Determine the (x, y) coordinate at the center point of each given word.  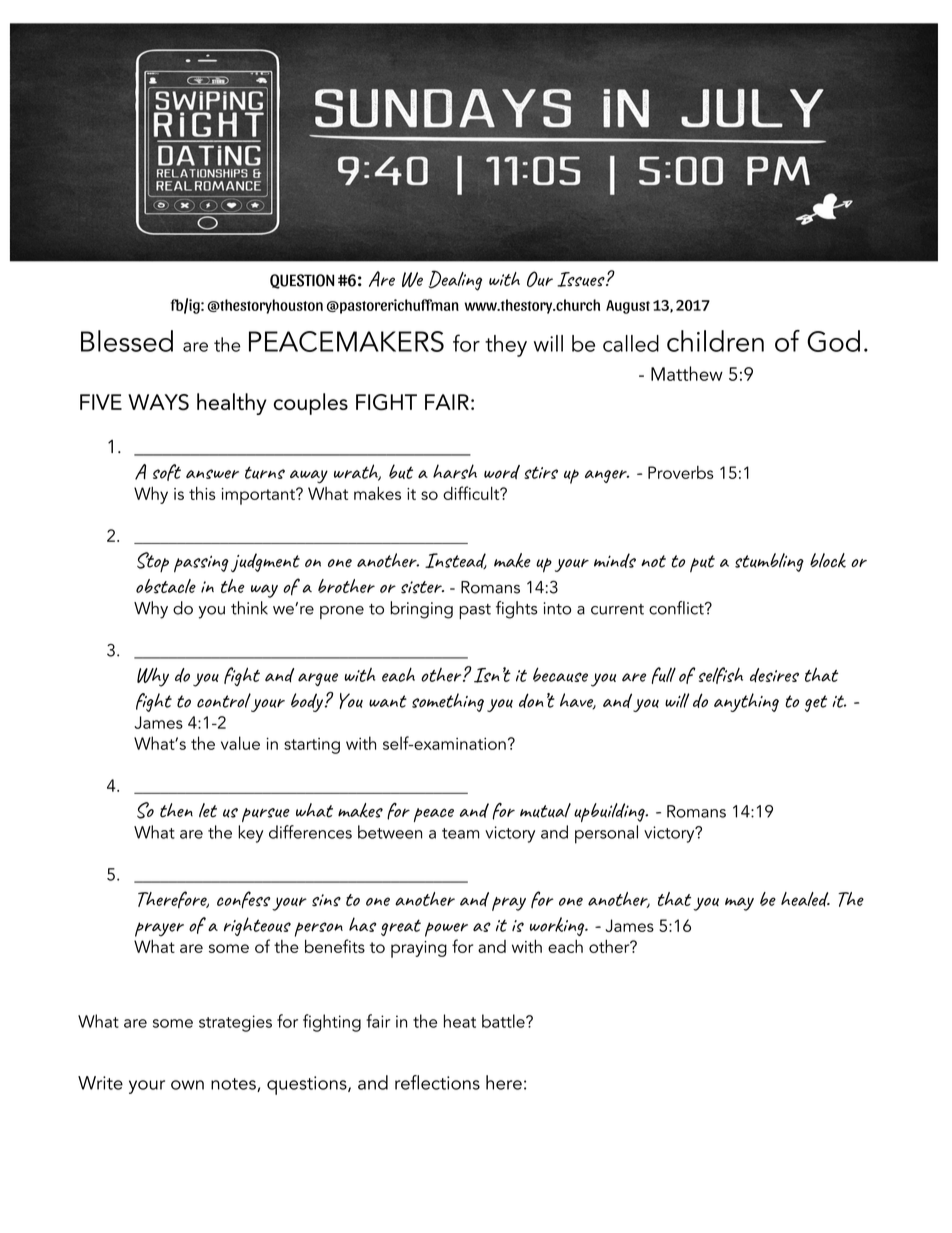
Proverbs (681, 472)
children (715, 341)
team (460, 833)
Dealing (455, 280)
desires (774, 675)
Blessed (127, 341)
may (739, 904)
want (388, 701)
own (187, 1085)
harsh (455, 471)
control (224, 700)
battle (504, 1021)
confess (244, 899)
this (202, 493)
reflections (437, 1082)
